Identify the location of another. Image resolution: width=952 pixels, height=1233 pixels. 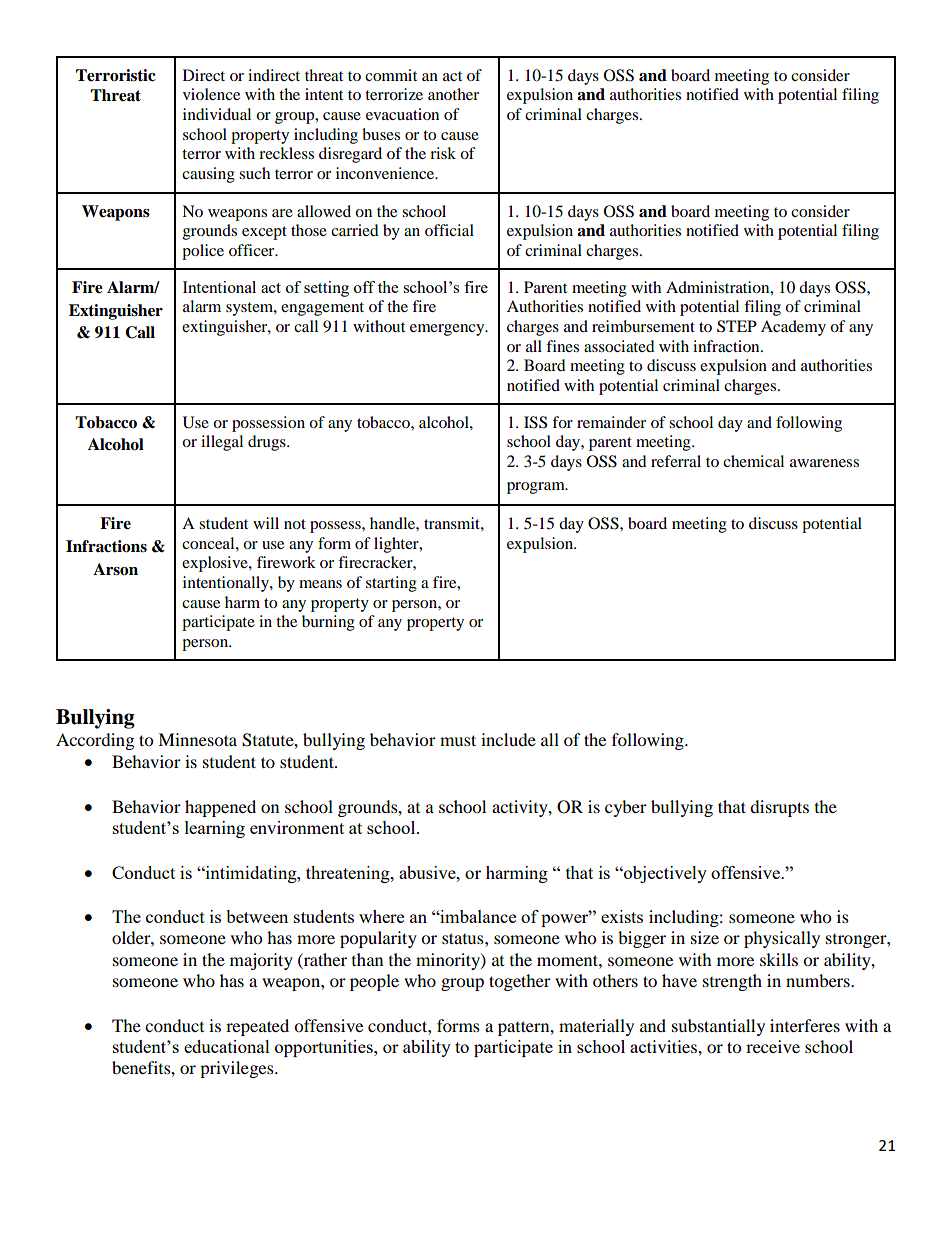
(453, 94).
